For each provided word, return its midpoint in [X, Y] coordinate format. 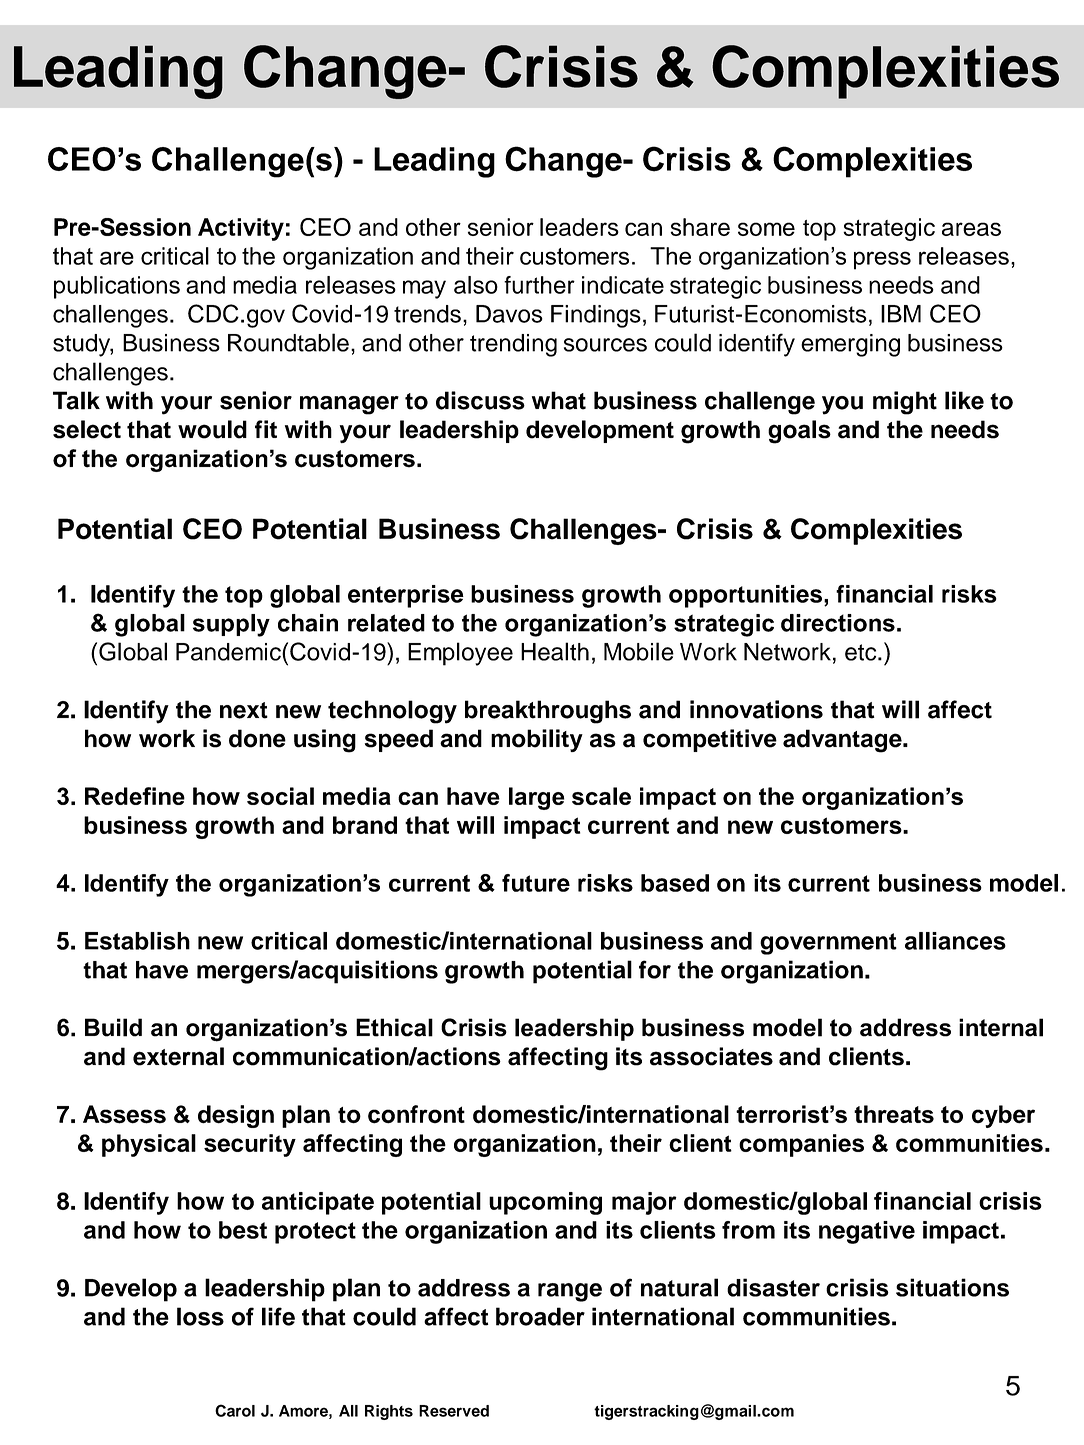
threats [894, 1114]
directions [838, 623]
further [539, 285]
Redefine [135, 796]
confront [416, 1114]
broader [540, 1316]
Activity [241, 229]
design [236, 1116]
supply [231, 625]
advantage [843, 741]
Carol [235, 1410]
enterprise [406, 596]
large [536, 798]
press [882, 260]
